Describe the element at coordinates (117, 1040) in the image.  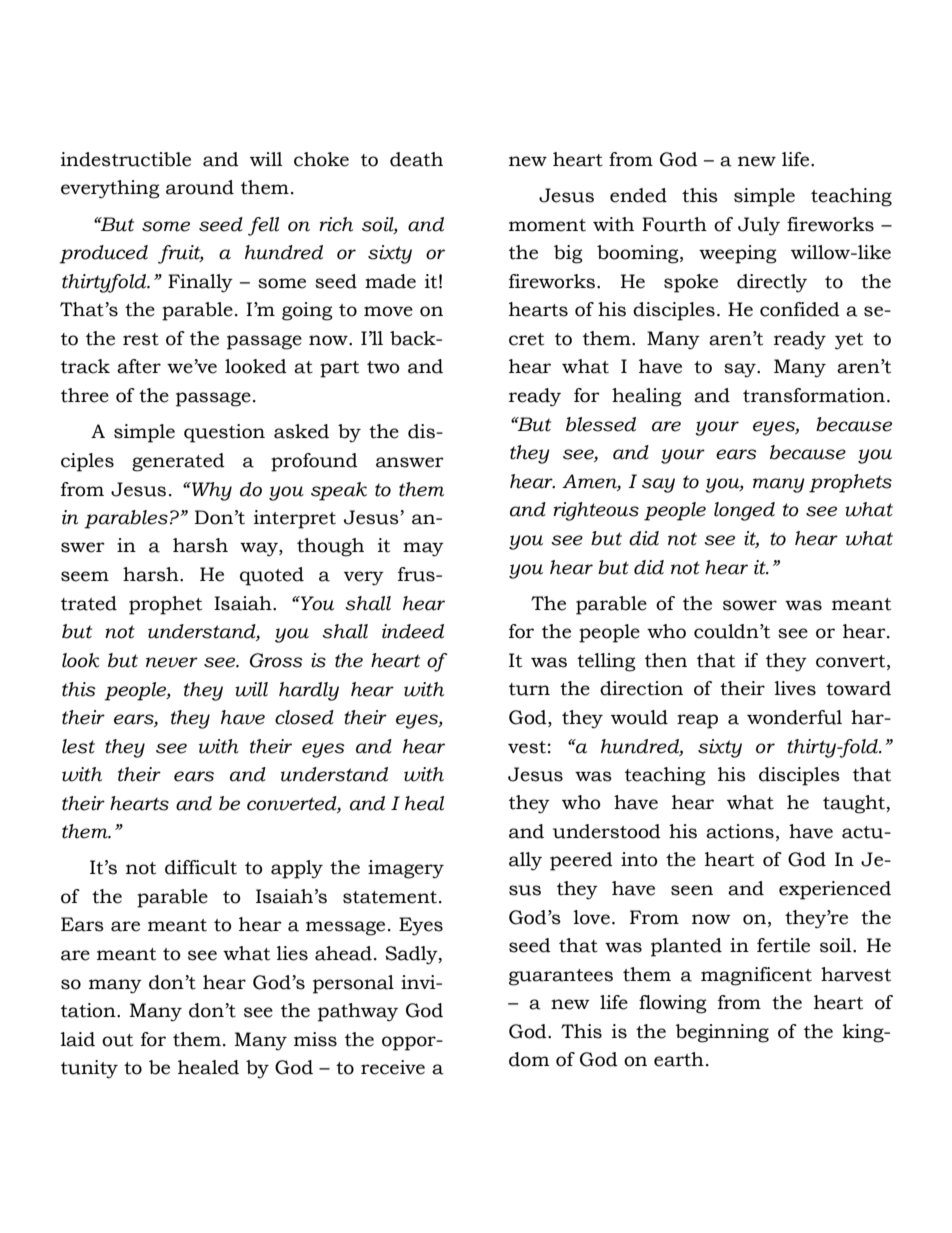
I see `out` at that location.
